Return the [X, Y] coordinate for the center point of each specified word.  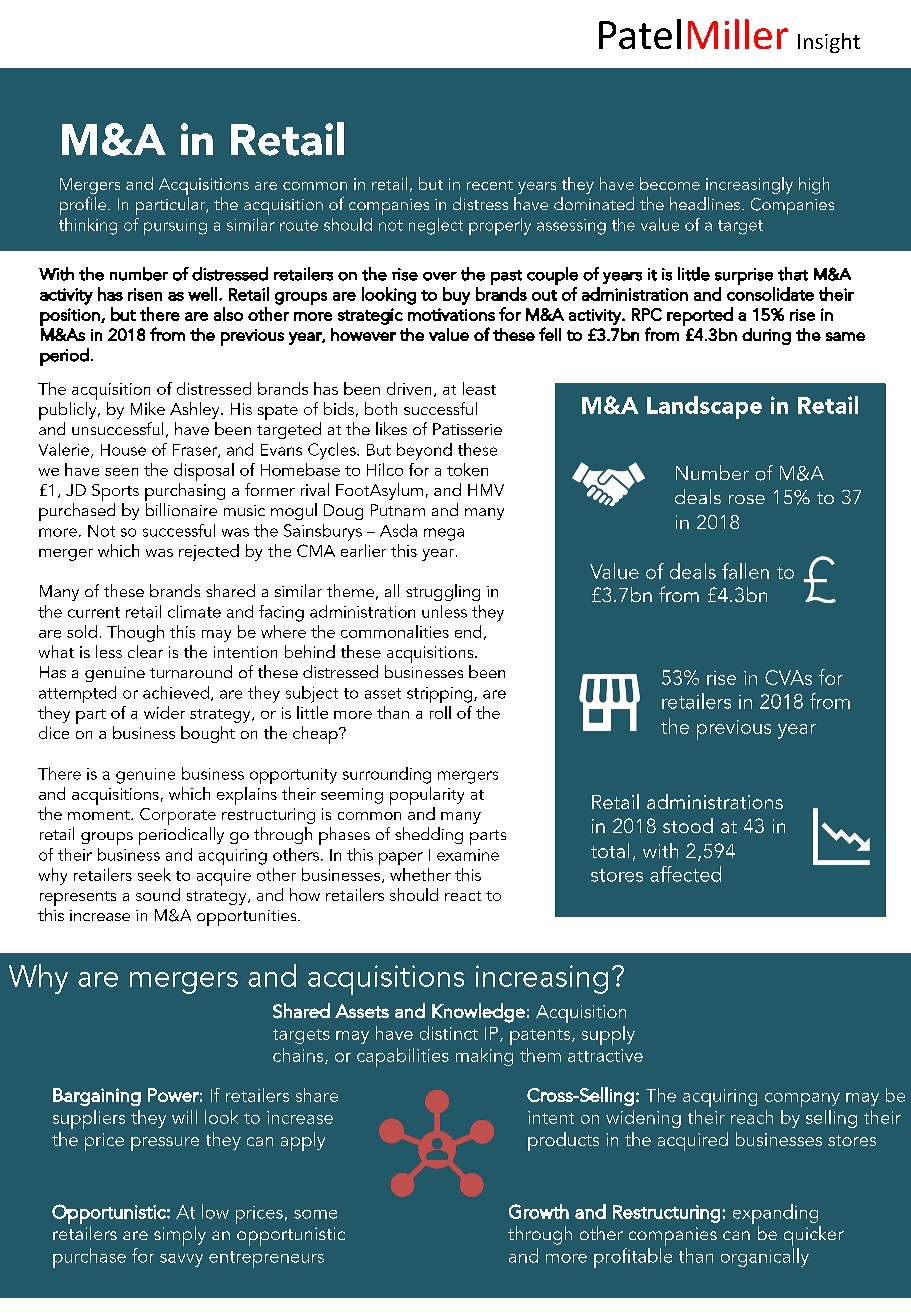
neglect [436, 226]
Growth [539, 1211]
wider [164, 712]
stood [688, 825]
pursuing [175, 227]
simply [180, 1236]
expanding [775, 1214]
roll [440, 712]
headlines [705, 203]
